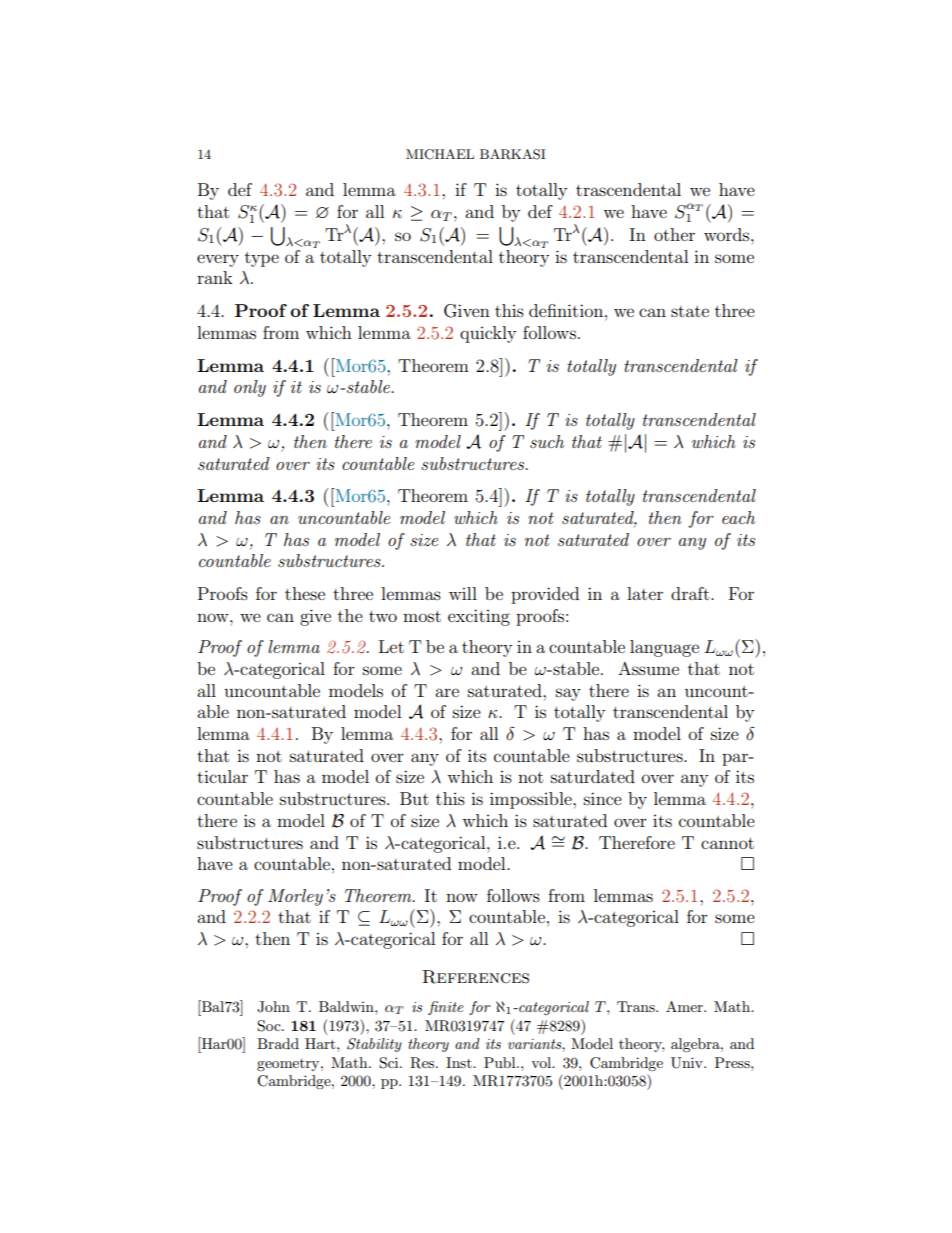  Describe the element at coordinates (460, 1062) in the image. I see `Inst` at that location.
